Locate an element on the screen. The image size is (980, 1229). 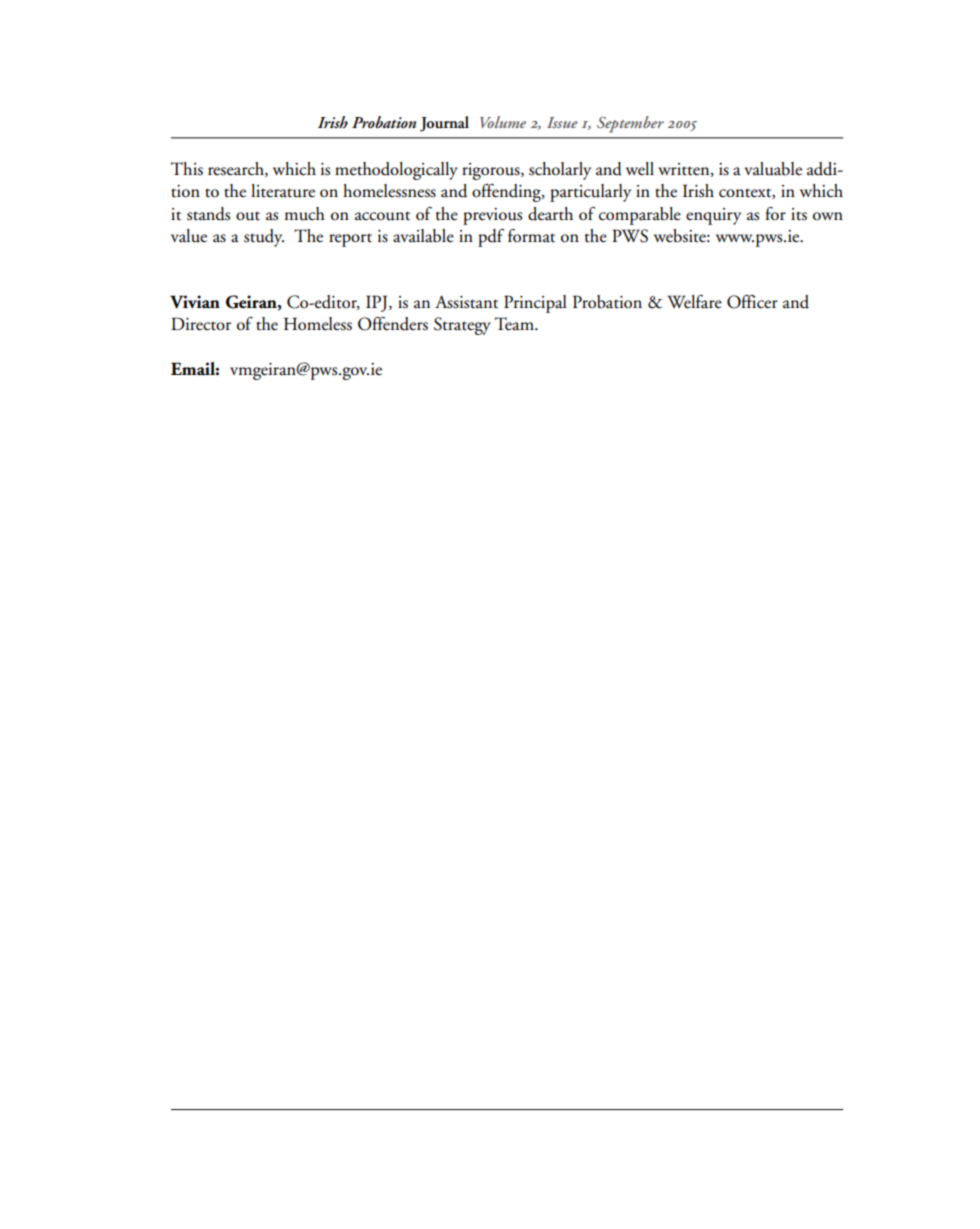
valuable is located at coordinates (773, 169).
